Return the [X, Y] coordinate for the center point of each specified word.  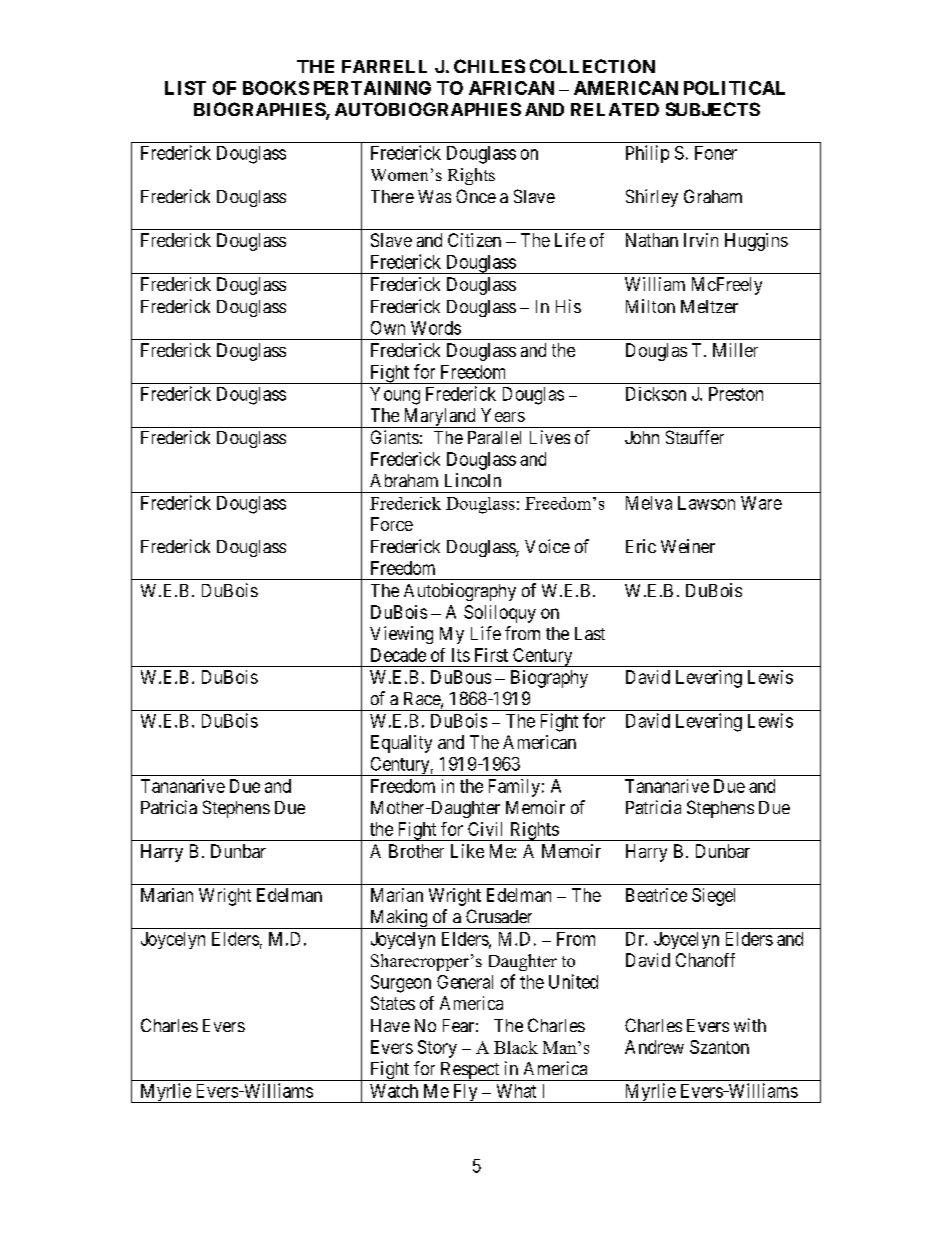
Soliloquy [500, 614]
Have [390, 1025]
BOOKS [276, 88]
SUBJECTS [713, 109]
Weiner [688, 546]
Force [392, 524]
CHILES [489, 66]
